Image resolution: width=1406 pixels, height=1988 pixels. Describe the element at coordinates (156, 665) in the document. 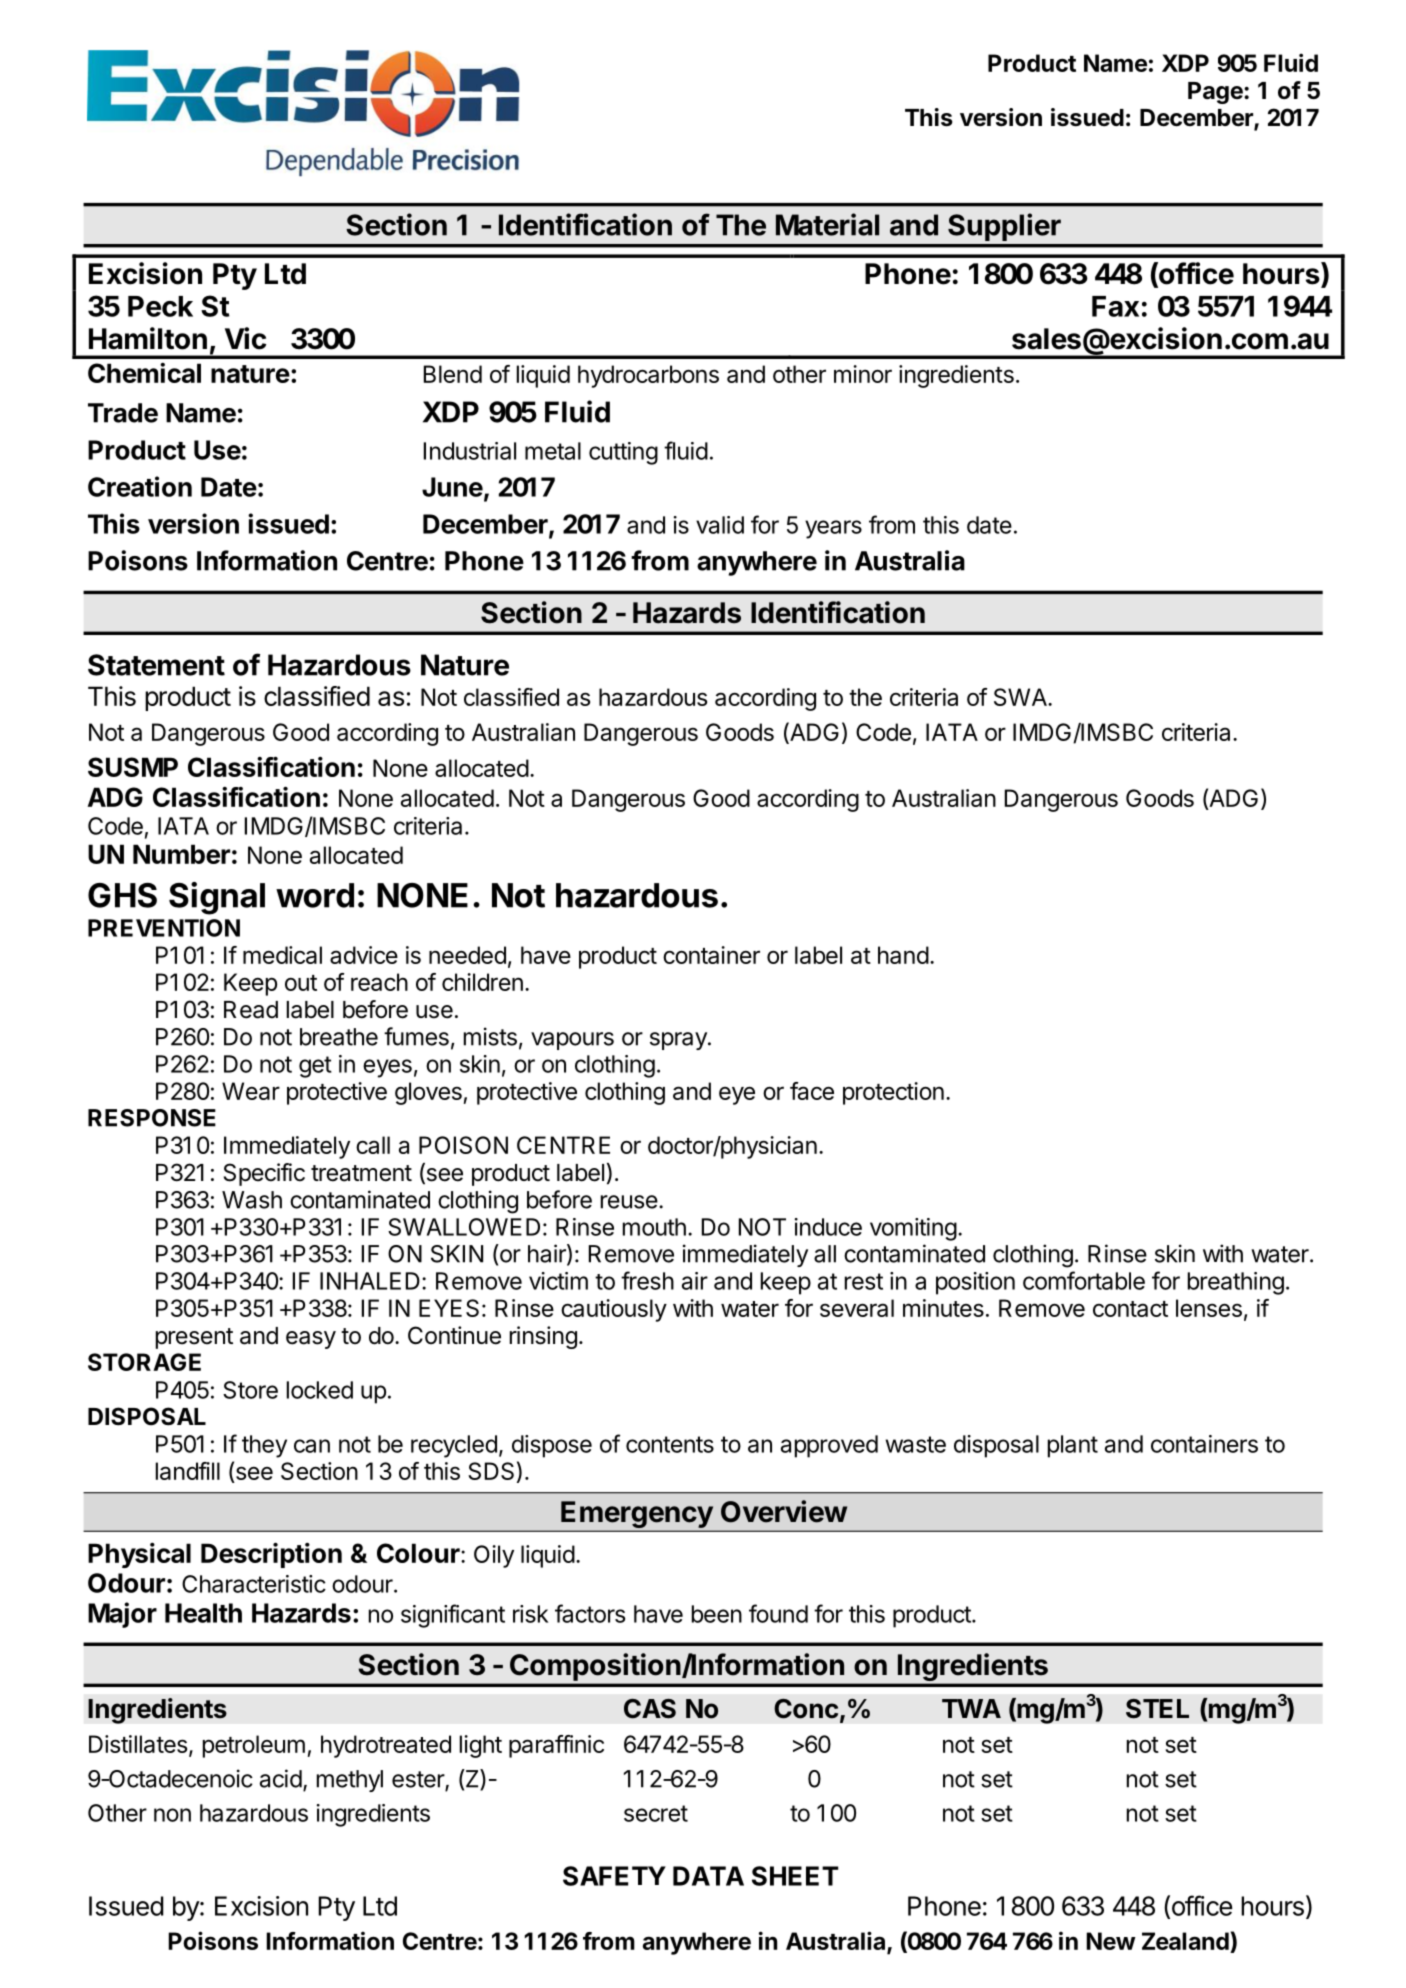

I see `Statement` at that location.
